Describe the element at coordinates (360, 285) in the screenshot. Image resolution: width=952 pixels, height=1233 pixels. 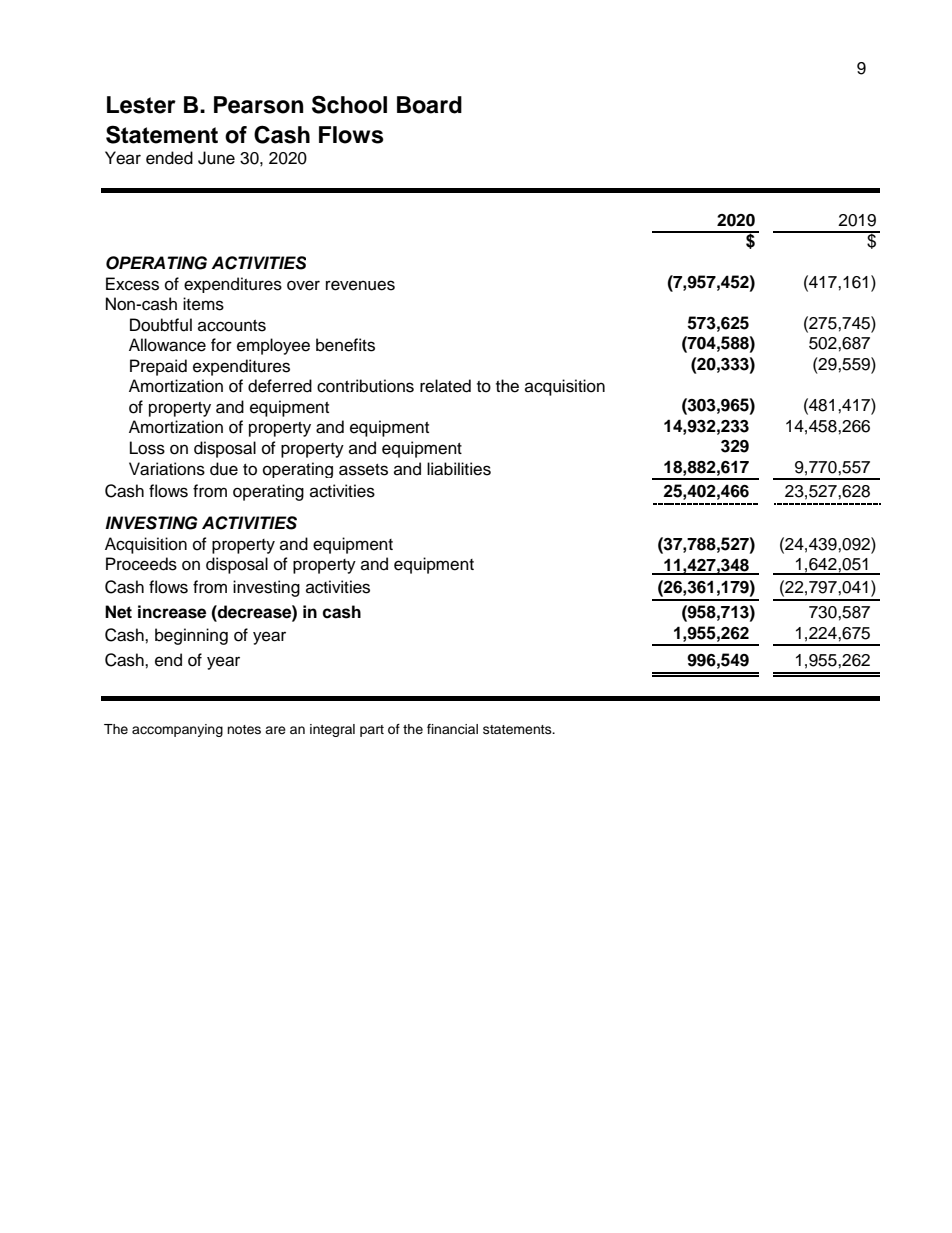
I see `revenues` at that location.
